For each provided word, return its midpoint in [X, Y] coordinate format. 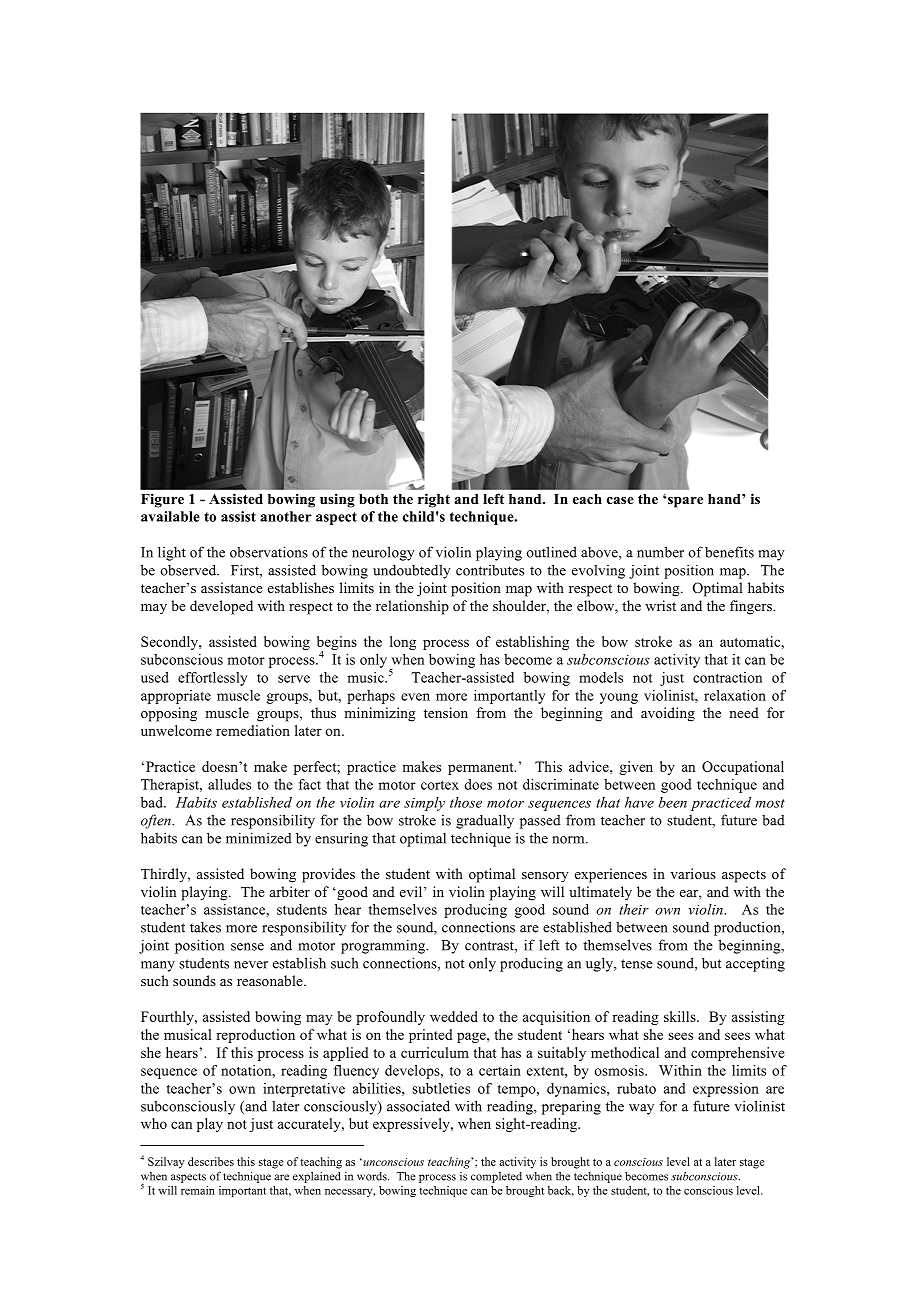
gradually [485, 821]
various [693, 873]
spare [685, 502]
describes [211, 1161]
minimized [259, 838]
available [170, 516]
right [434, 500]
